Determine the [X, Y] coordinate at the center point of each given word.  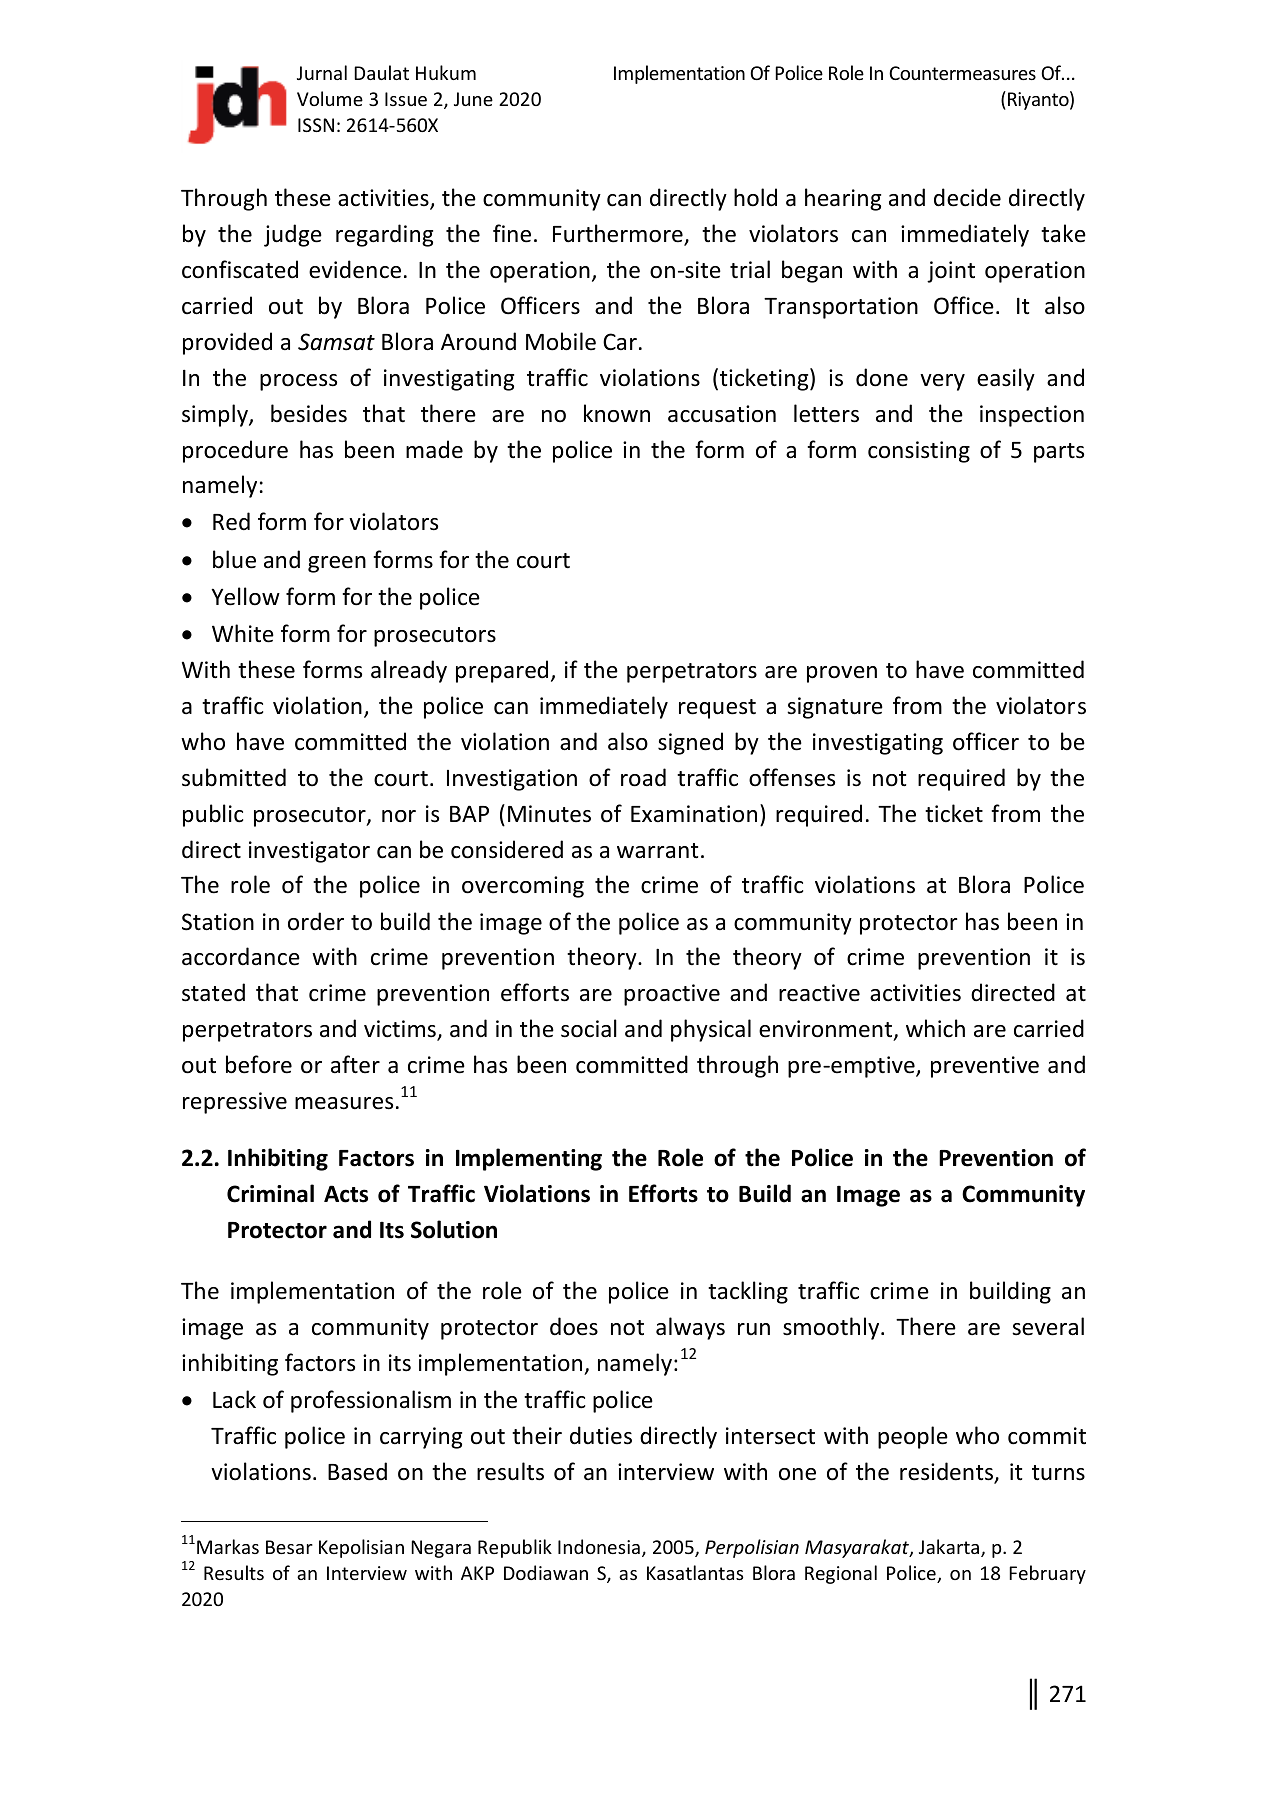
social [589, 1028]
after [355, 1064]
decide [967, 197]
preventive [985, 1067]
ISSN [316, 125]
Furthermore [619, 234]
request [717, 709]
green [337, 564]
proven [842, 674]
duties [601, 1435]
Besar [289, 1547]
